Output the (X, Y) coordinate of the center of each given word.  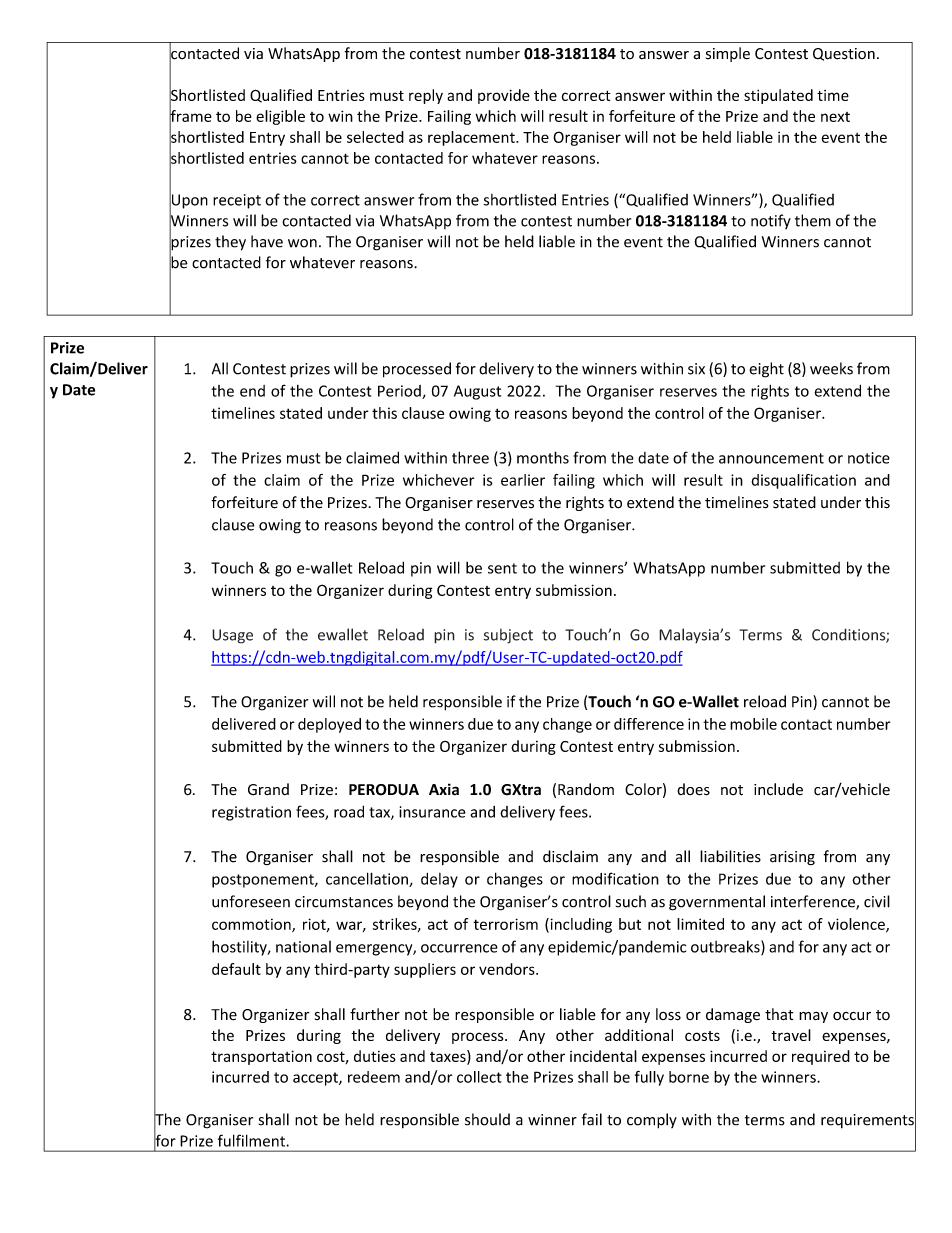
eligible (280, 117)
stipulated (778, 96)
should (487, 1119)
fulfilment (252, 1140)
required (821, 1057)
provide (504, 96)
